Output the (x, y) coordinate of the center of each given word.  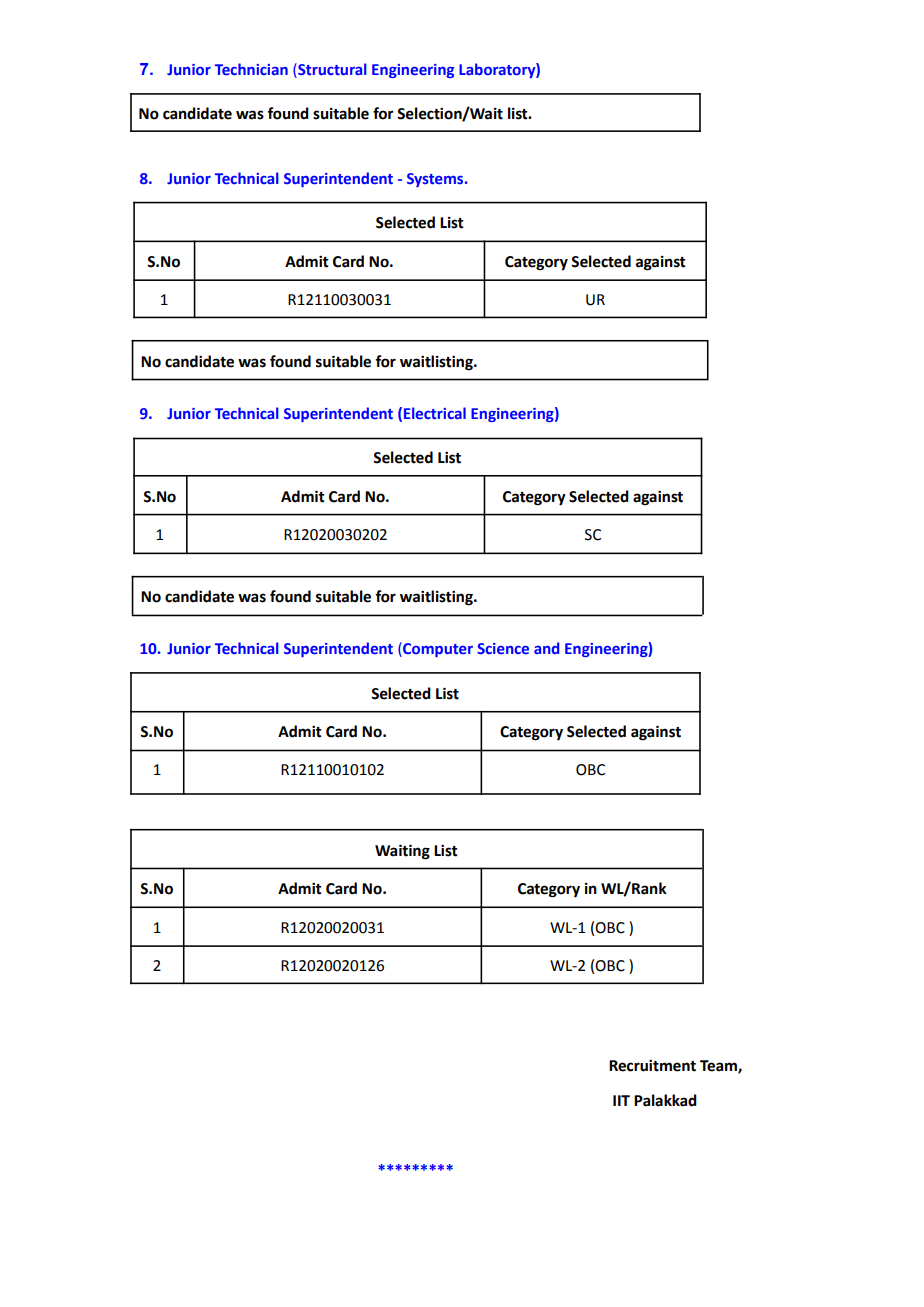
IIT (621, 1100)
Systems (436, 180)
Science (503, 648)
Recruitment (652, 1066)
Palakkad (665, 1100)
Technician (251, 69)
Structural (331, 69)
